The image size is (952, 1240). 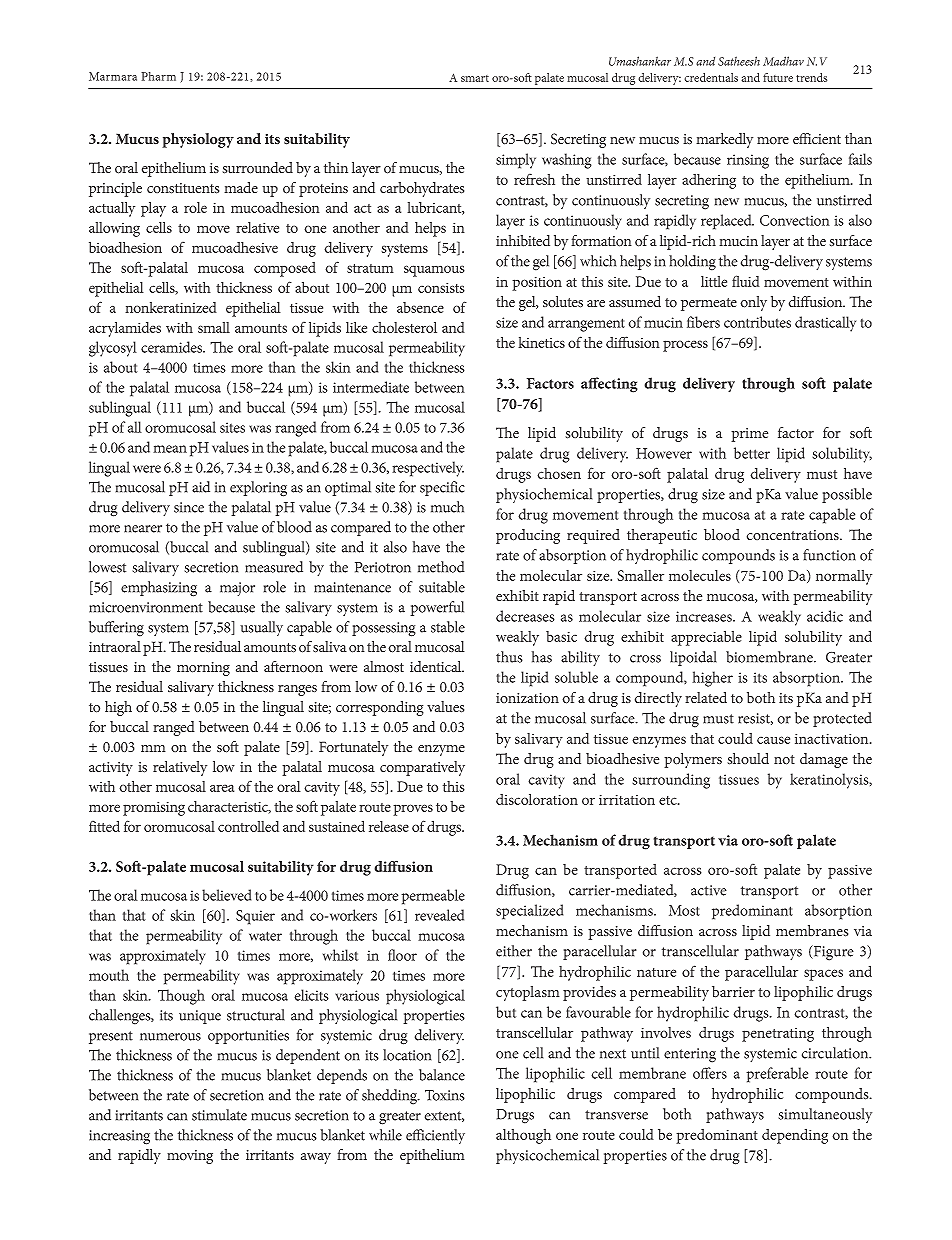 What do you see at coordinates (778, 77) in the screenshot?
I see `future` at bounding box center [778, 77].
